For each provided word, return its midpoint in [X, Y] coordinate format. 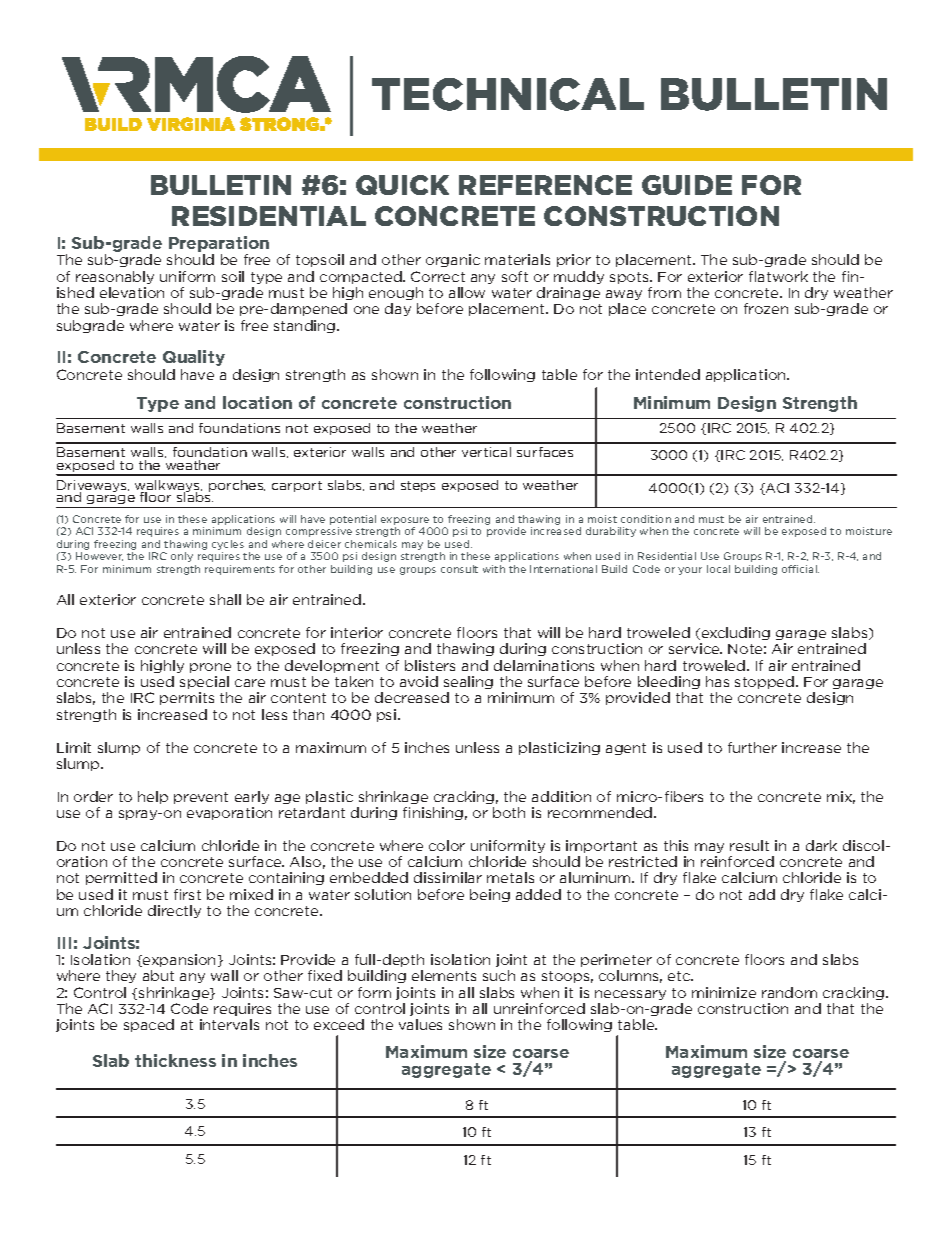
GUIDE [687, 185]
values [420, 1024]
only [182, 557]
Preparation [219, 245]
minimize [724, 992]
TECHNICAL [508, 94]
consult [459, 569]
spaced [149, 1025]
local [718, 569]
